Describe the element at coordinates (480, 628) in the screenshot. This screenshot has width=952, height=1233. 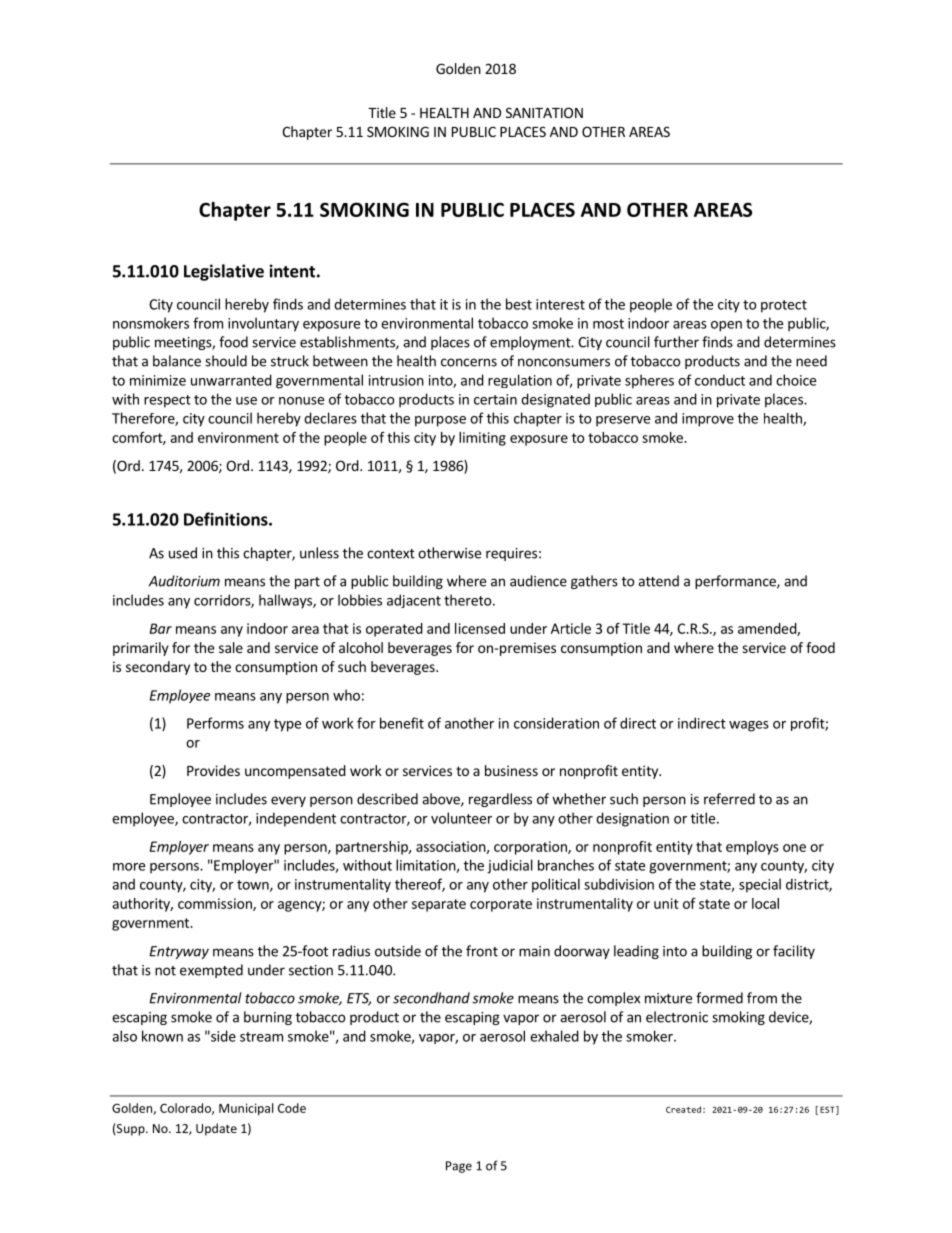
I see `licensed` at that location.
